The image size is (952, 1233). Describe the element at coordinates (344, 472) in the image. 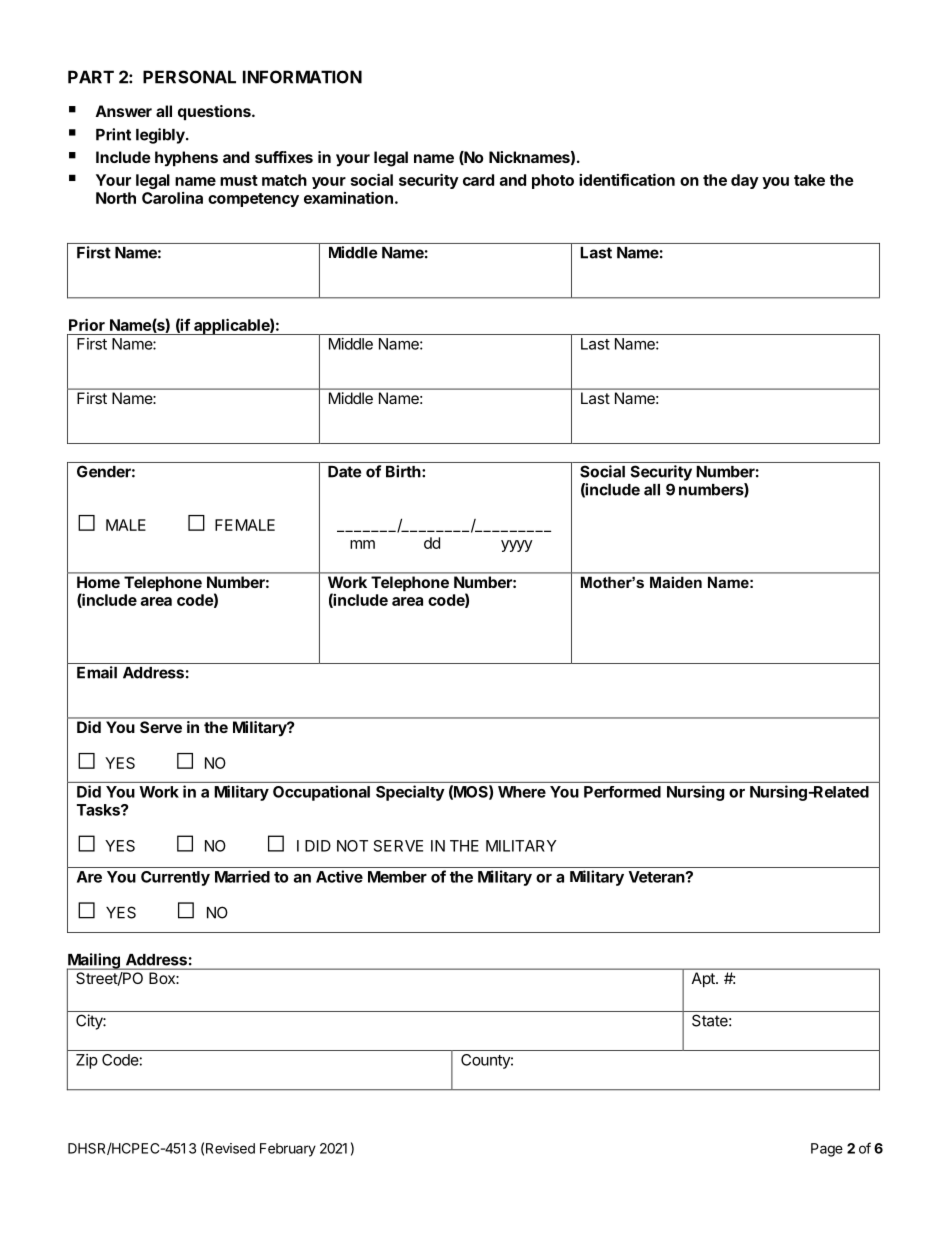

I see `Date` at that location.
